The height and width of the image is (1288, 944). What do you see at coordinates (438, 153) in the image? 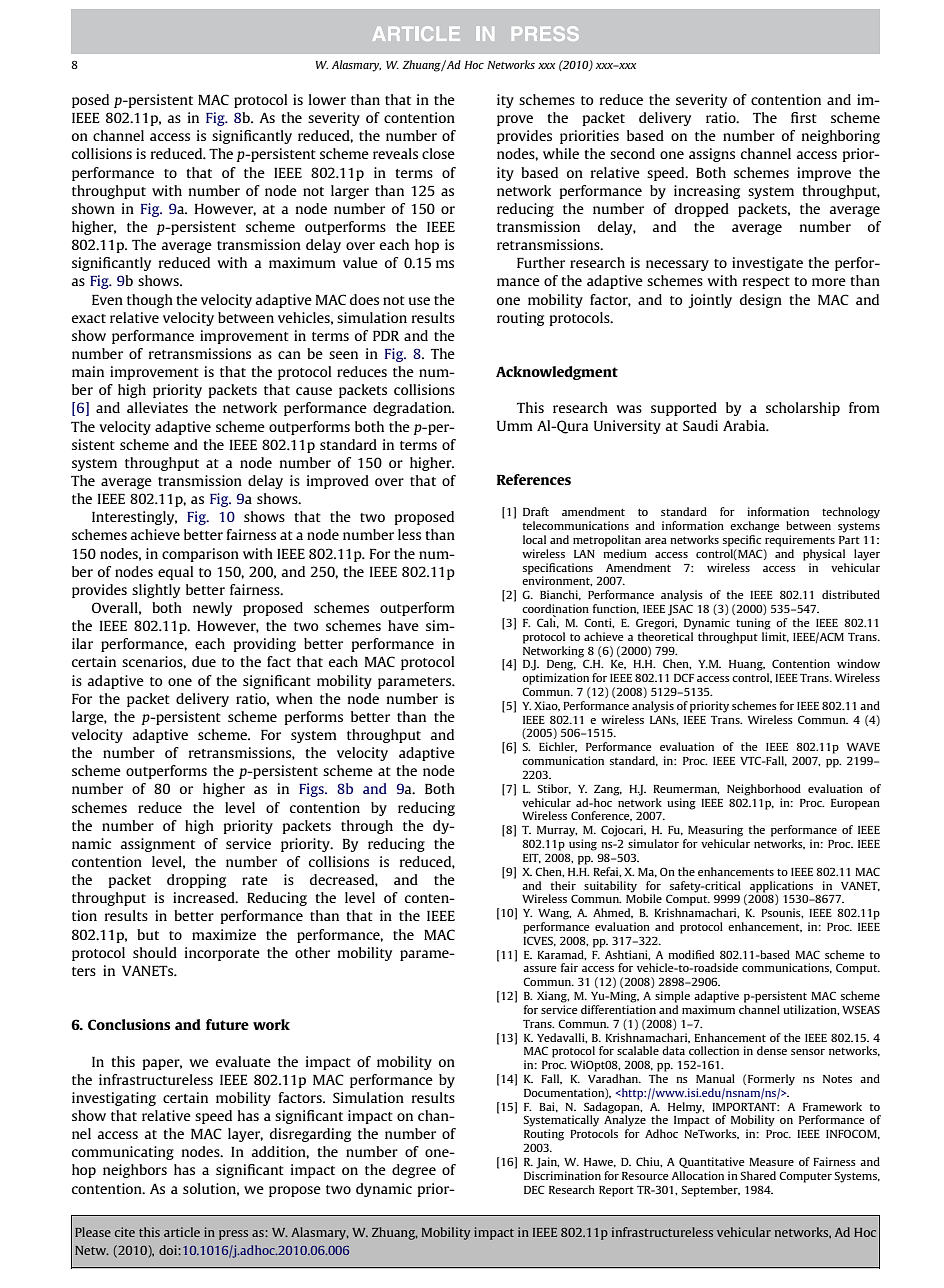
I see `close` at bounding box center [438, 153].
